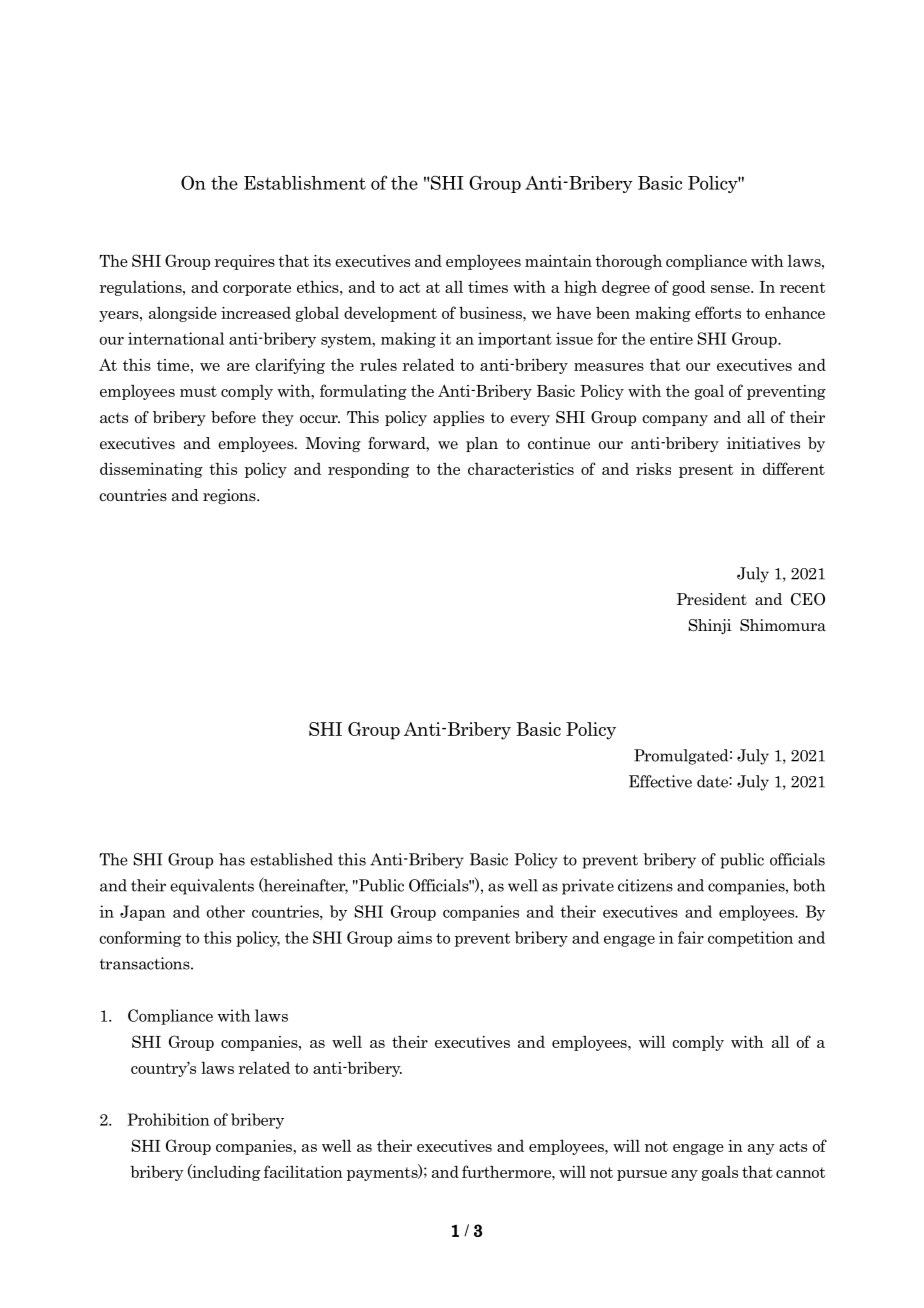 The width and height of the page is (924, 1308). I want to click on before, so click(233, 417).
